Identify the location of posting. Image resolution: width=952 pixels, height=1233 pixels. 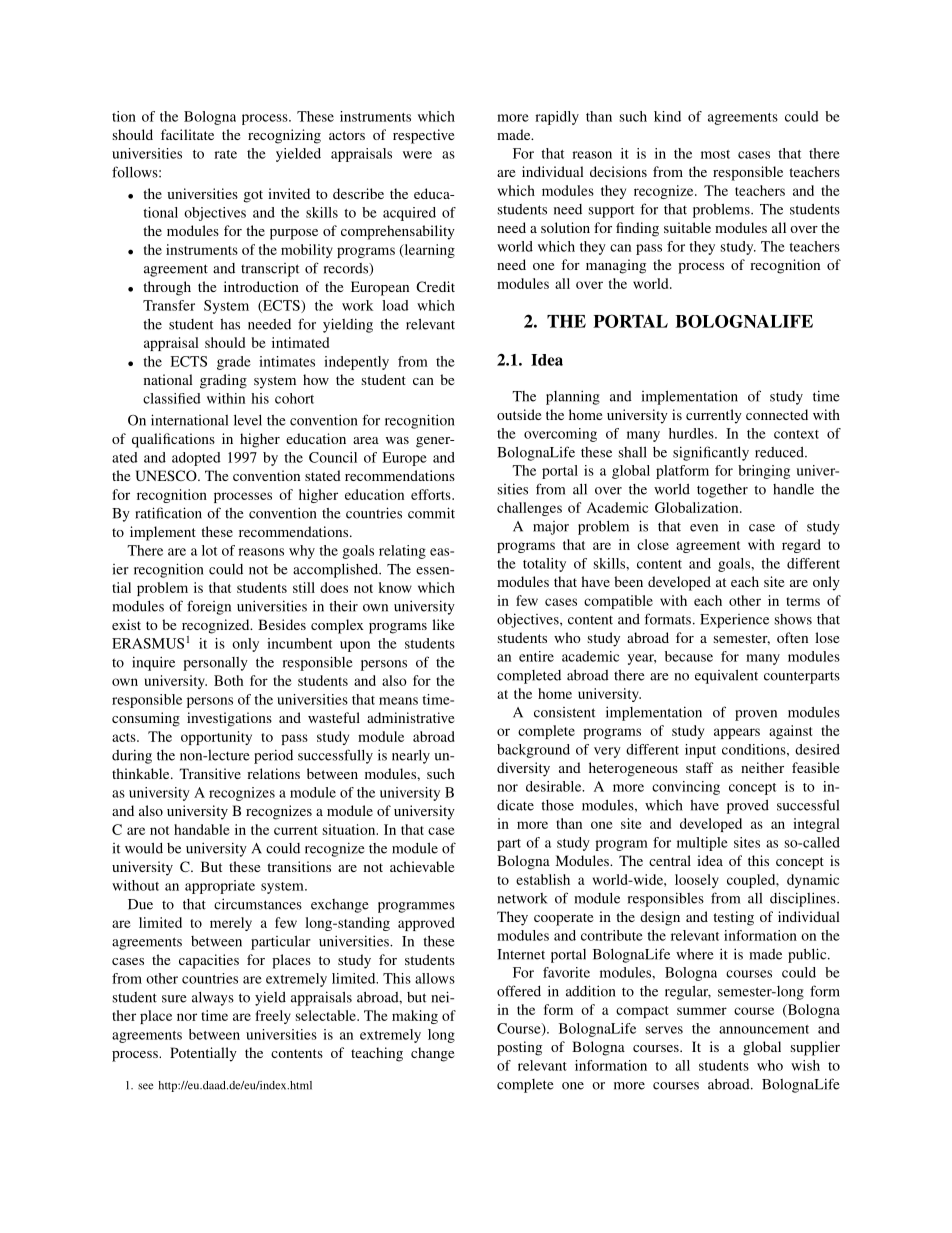
(519, 1048).
